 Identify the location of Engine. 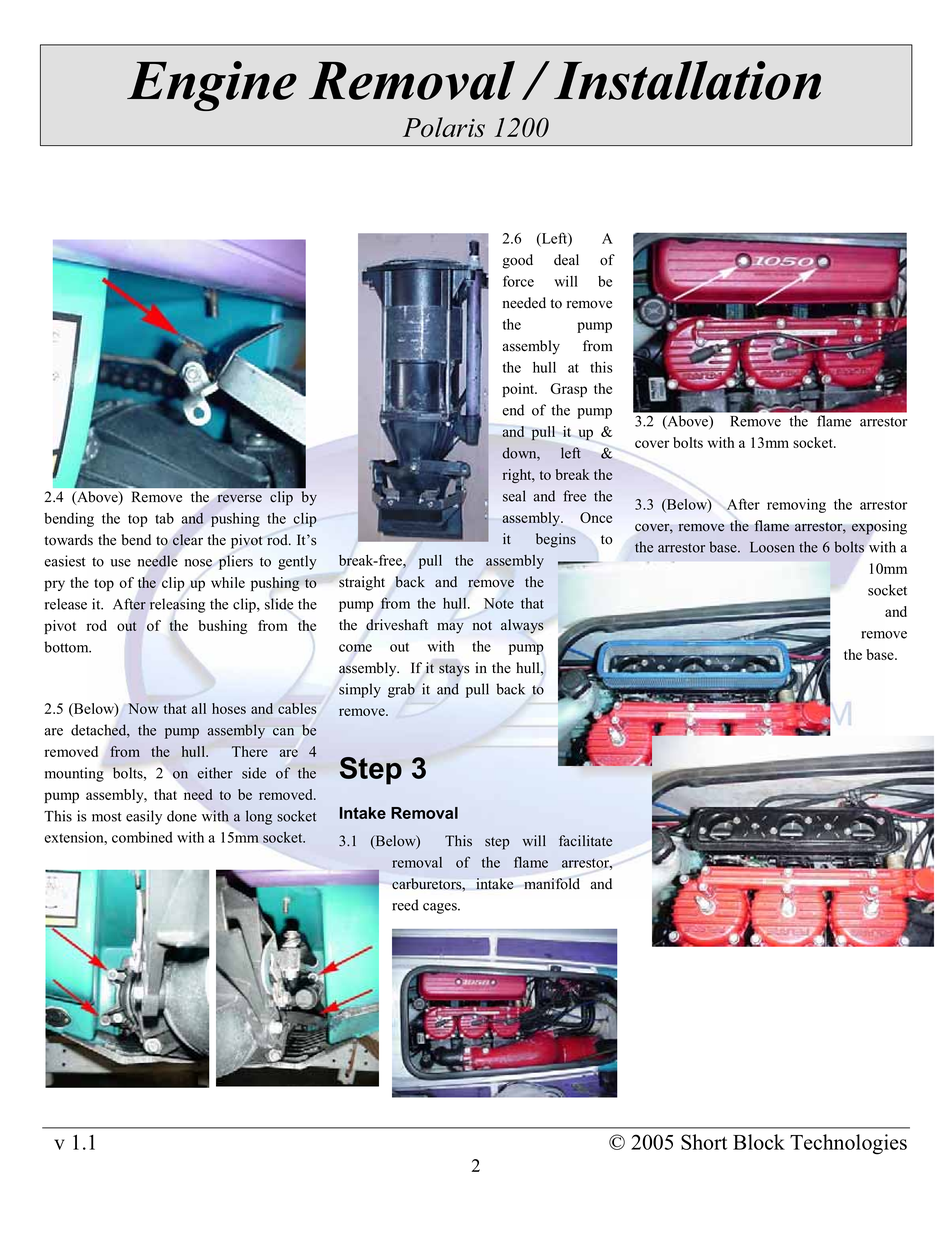
(212, 86).
